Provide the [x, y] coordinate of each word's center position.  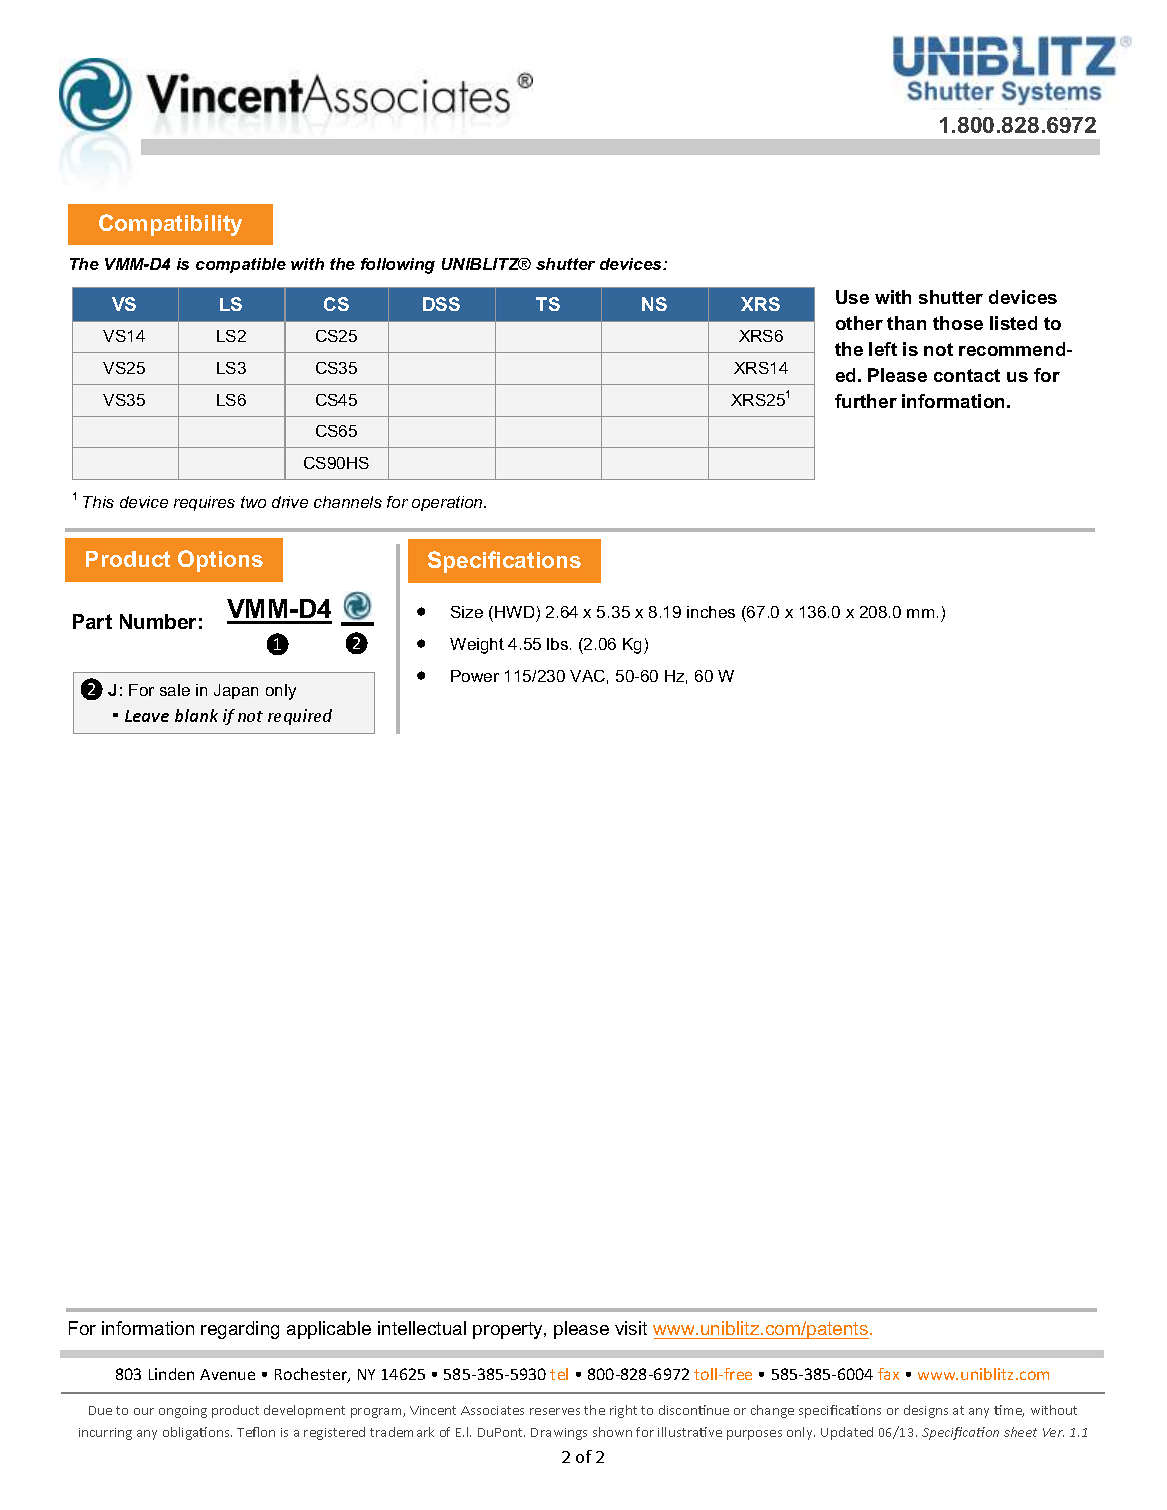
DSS [441, 304]
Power [475, 676]
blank [196, 715]
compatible [241, 265]
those [958, 323]
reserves [555, 1411]
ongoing [183, 1412]
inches [711, 612]
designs [926, 1411]
